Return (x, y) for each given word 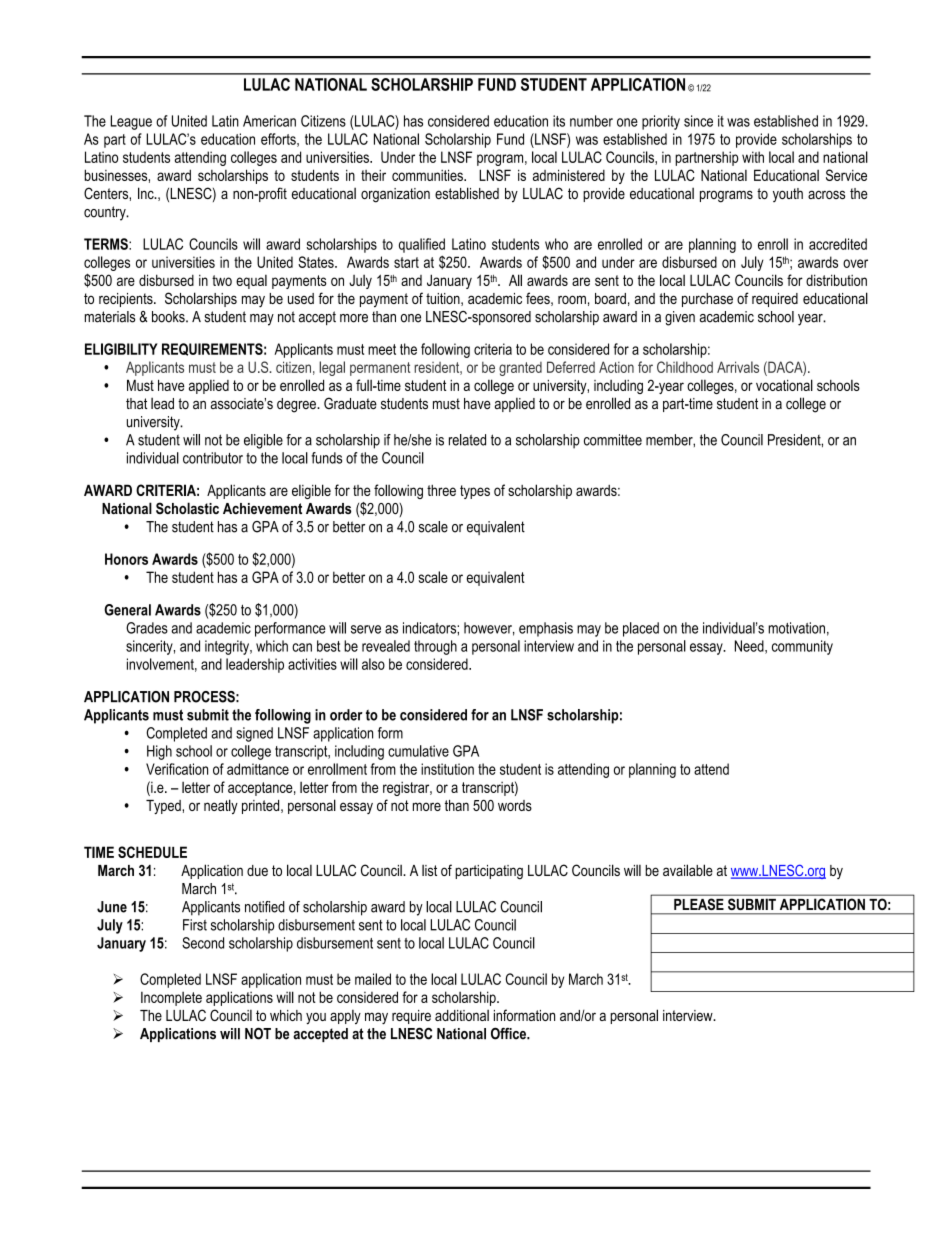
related (467, 440)
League (131, 122)
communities (428, 175)
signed (254, 734)
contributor (213, 458)
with (753, 157)
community (802, 647)
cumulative (418, 751)
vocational (784, 385)
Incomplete (171, 999)
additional (462, 1015)
